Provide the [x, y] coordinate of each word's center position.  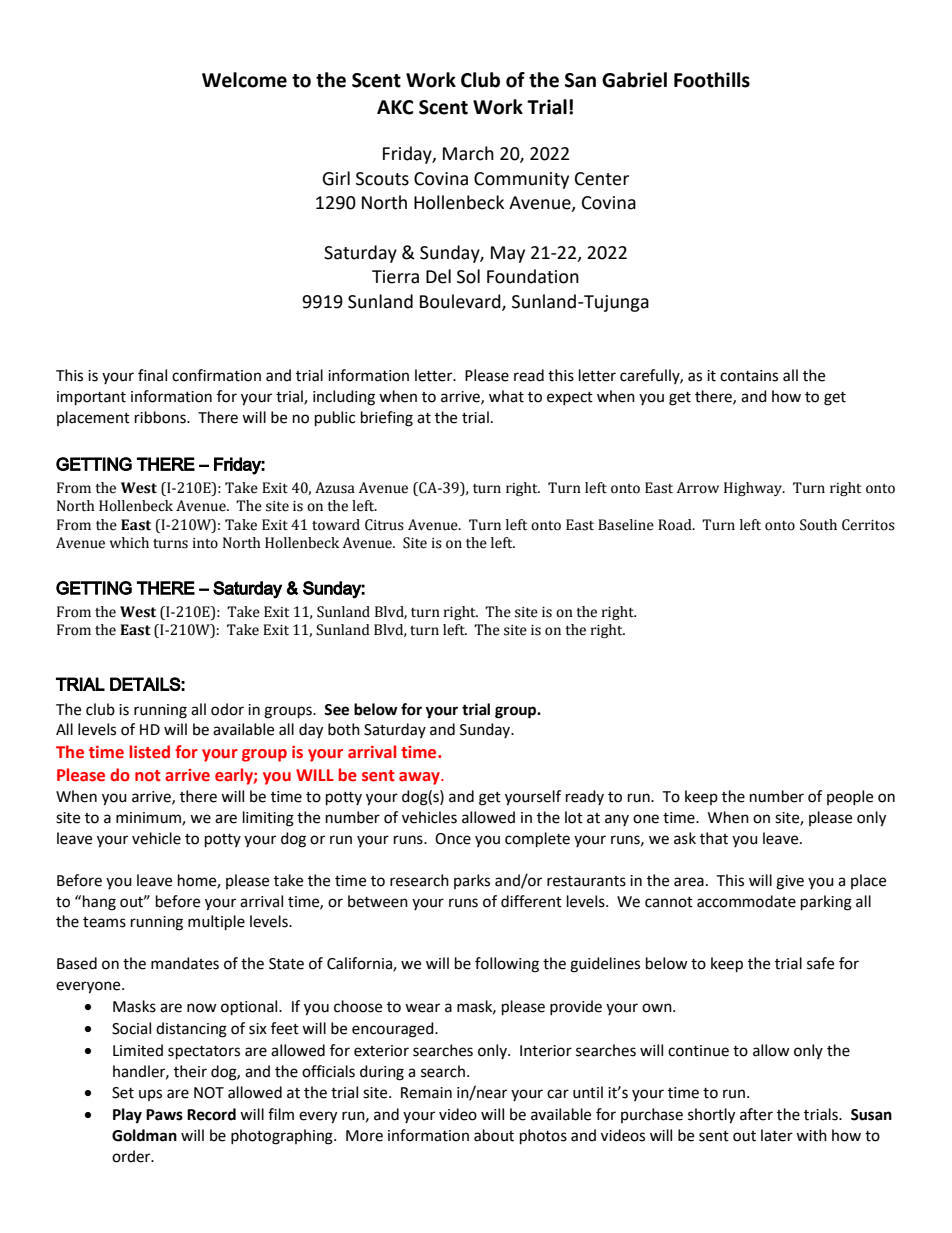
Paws [164, 1115]
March [468, 153]
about [494, 1135]
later [777, 1135]
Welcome [244, 80]
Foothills [712, 80]
